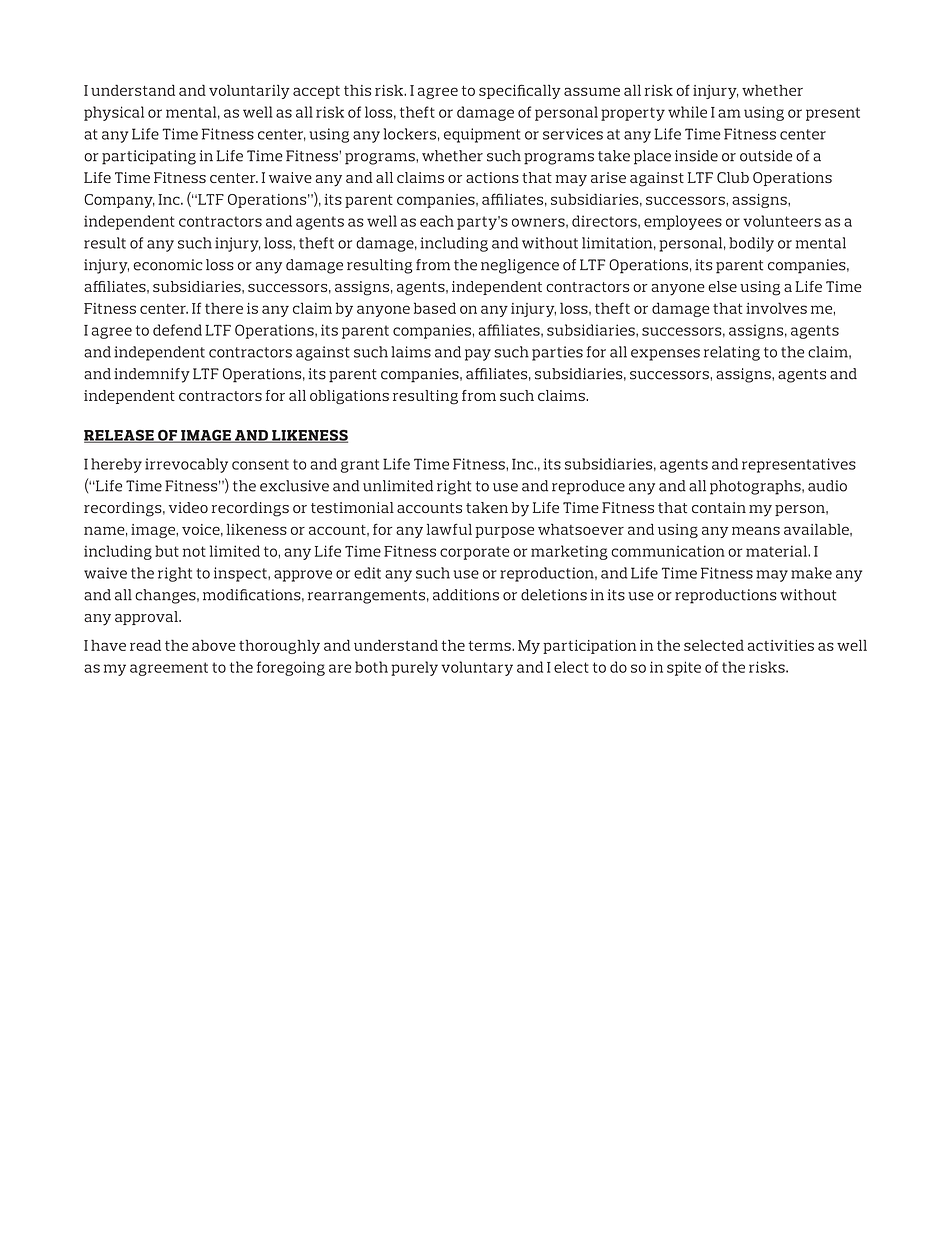  I want to click on voluntarily, so click(249, 91).
